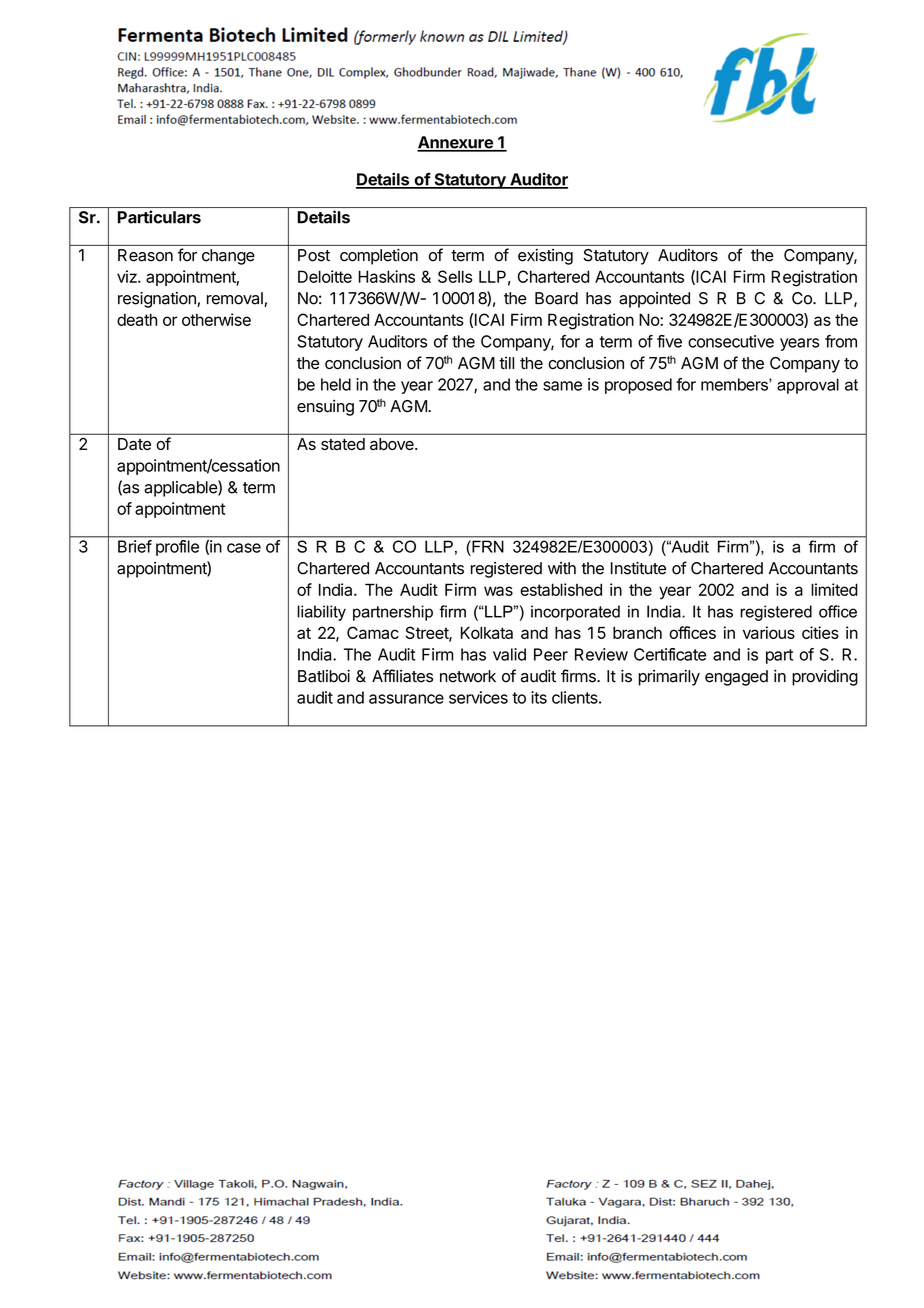 The image size is (924, 1308). I want to click on approval, so click(808, 386).
